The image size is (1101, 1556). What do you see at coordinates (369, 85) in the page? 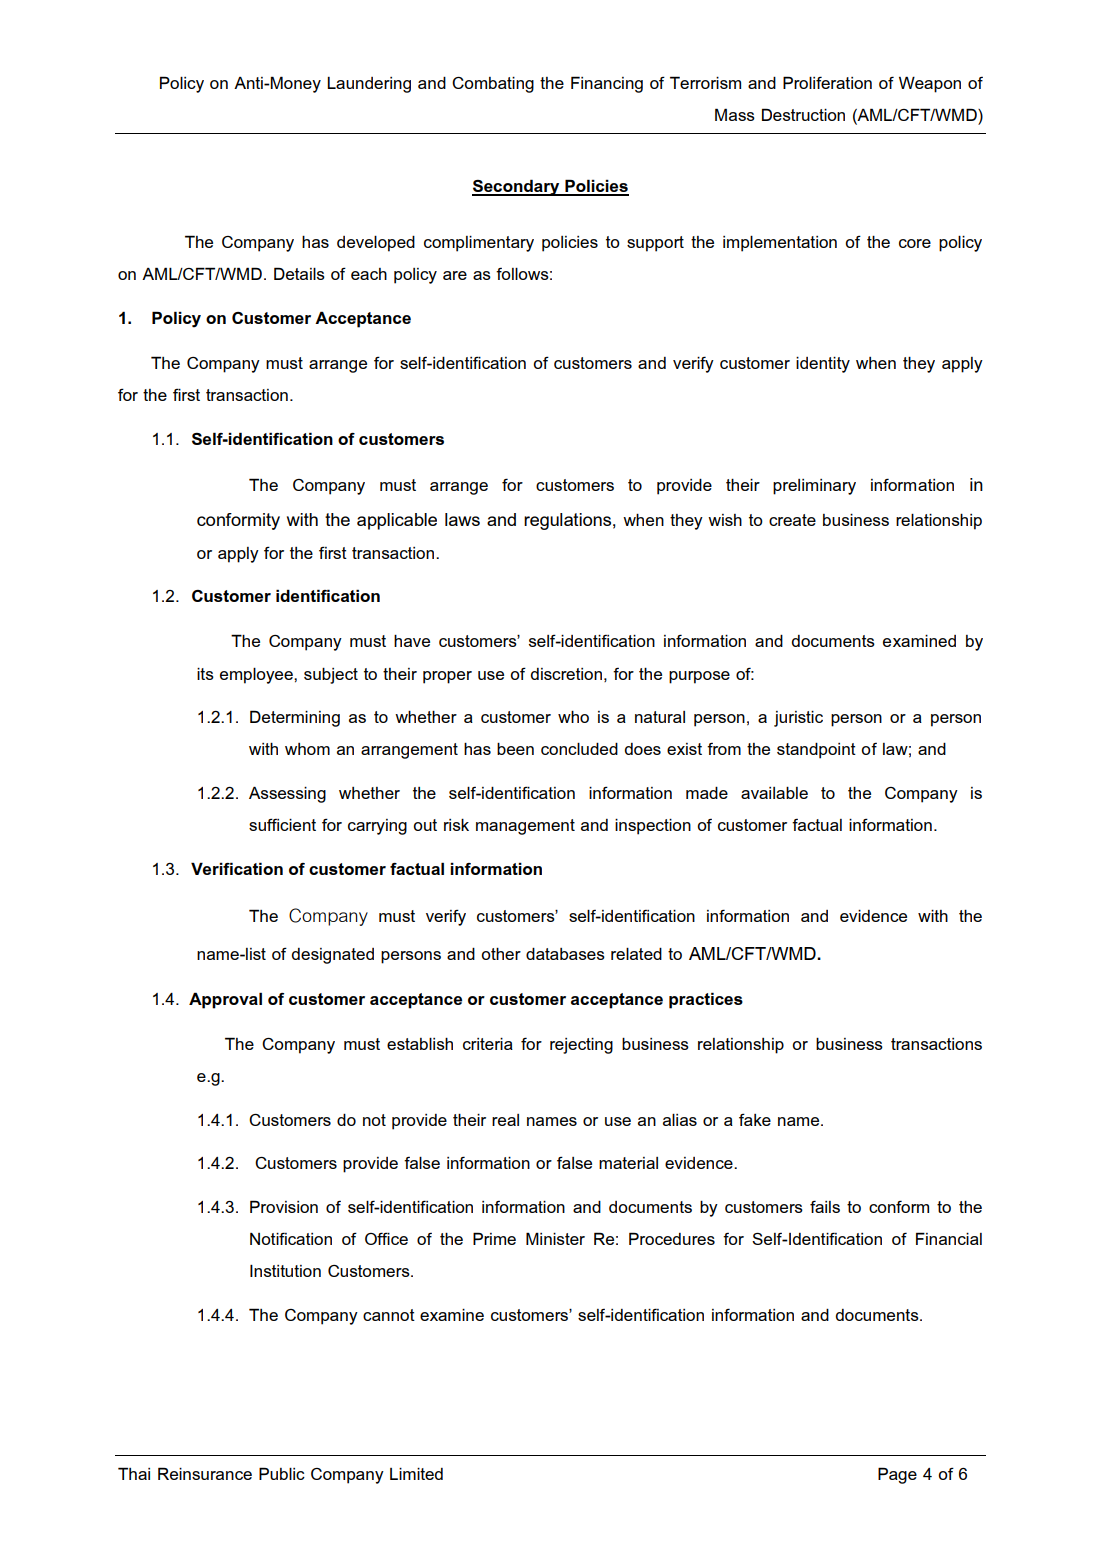
I see `Laundering` at bounding box center [369, 85].
